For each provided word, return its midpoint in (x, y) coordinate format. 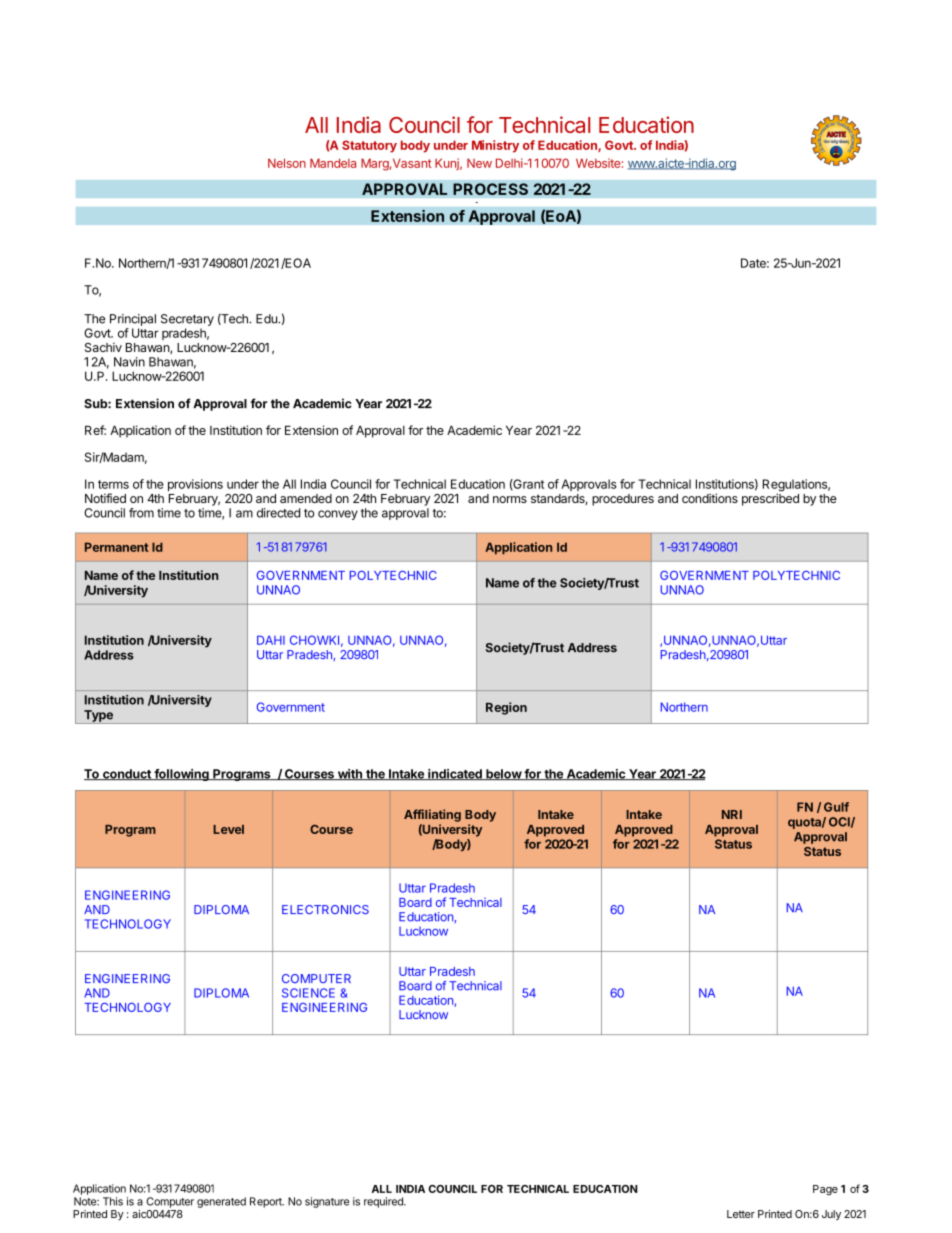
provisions (195, 485)
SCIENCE (308, 993)
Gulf (836, 807)
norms (510, 499)
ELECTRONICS (325, 909)
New (479, 163)
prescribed (770, 499)
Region (506, 708)
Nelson (287, 163)
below (503, 774)
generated (221, 1202)
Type (98, 717)
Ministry (495, 146)
